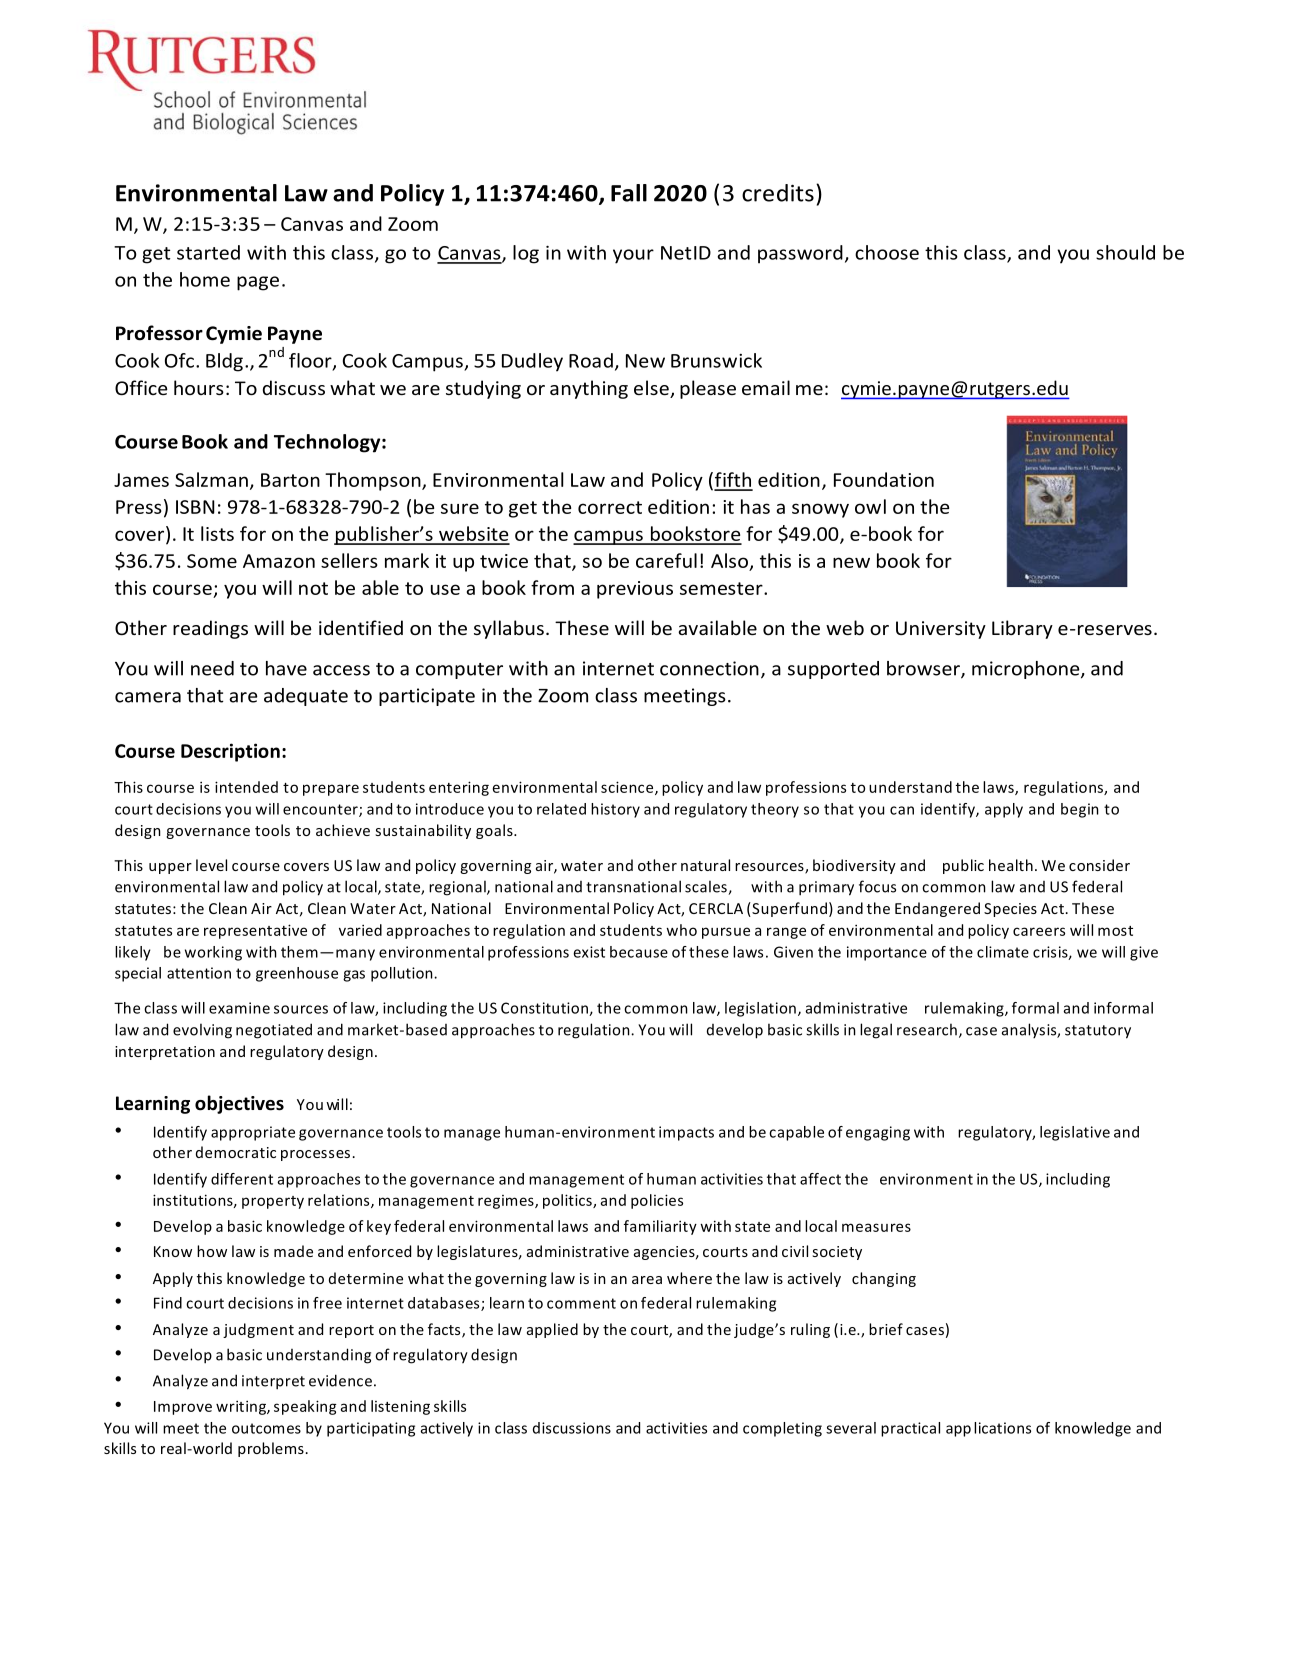 This document has height=1677, width=1296. Describe the element at coordinates (633, 256) in the document. I see `your` at that location.
